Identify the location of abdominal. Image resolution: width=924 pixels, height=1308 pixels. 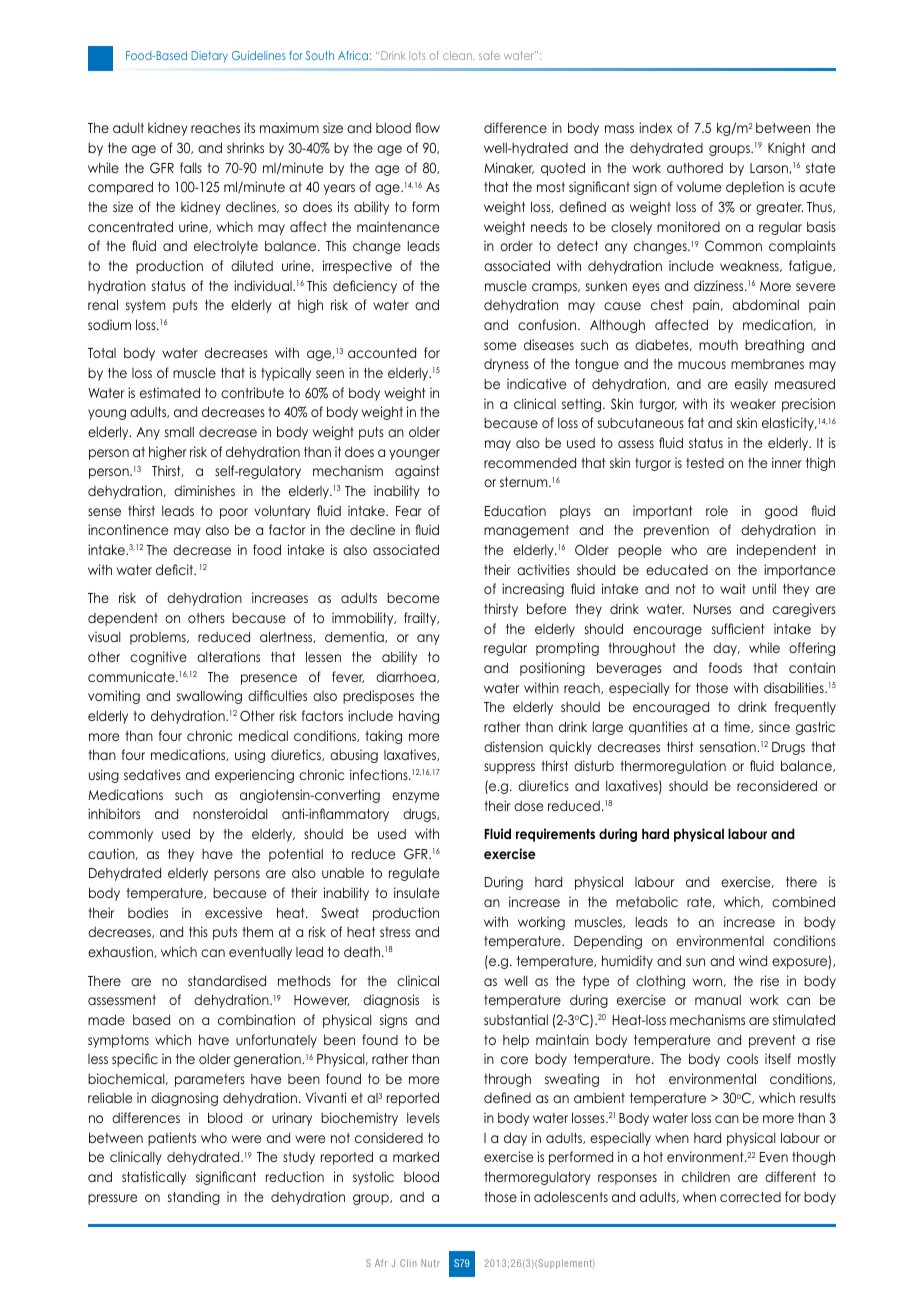
(766, 304).
